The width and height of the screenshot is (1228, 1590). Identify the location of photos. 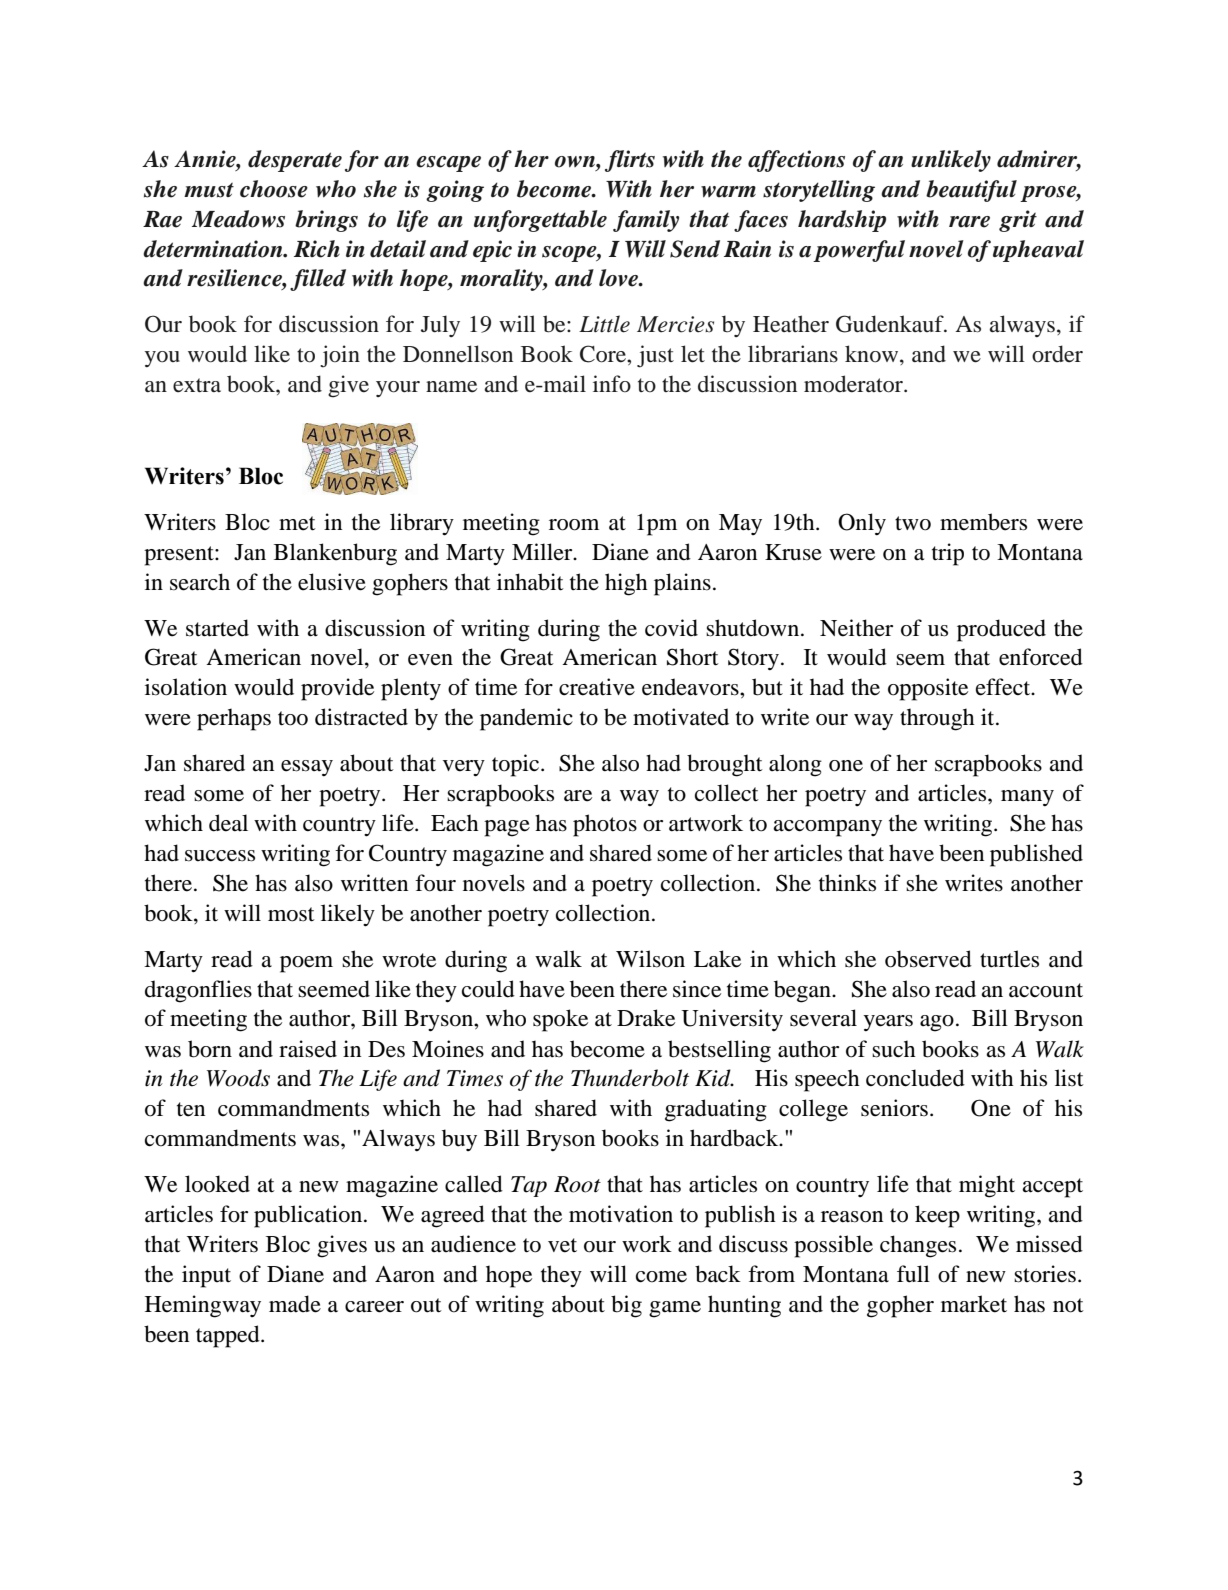
(605, 825).
